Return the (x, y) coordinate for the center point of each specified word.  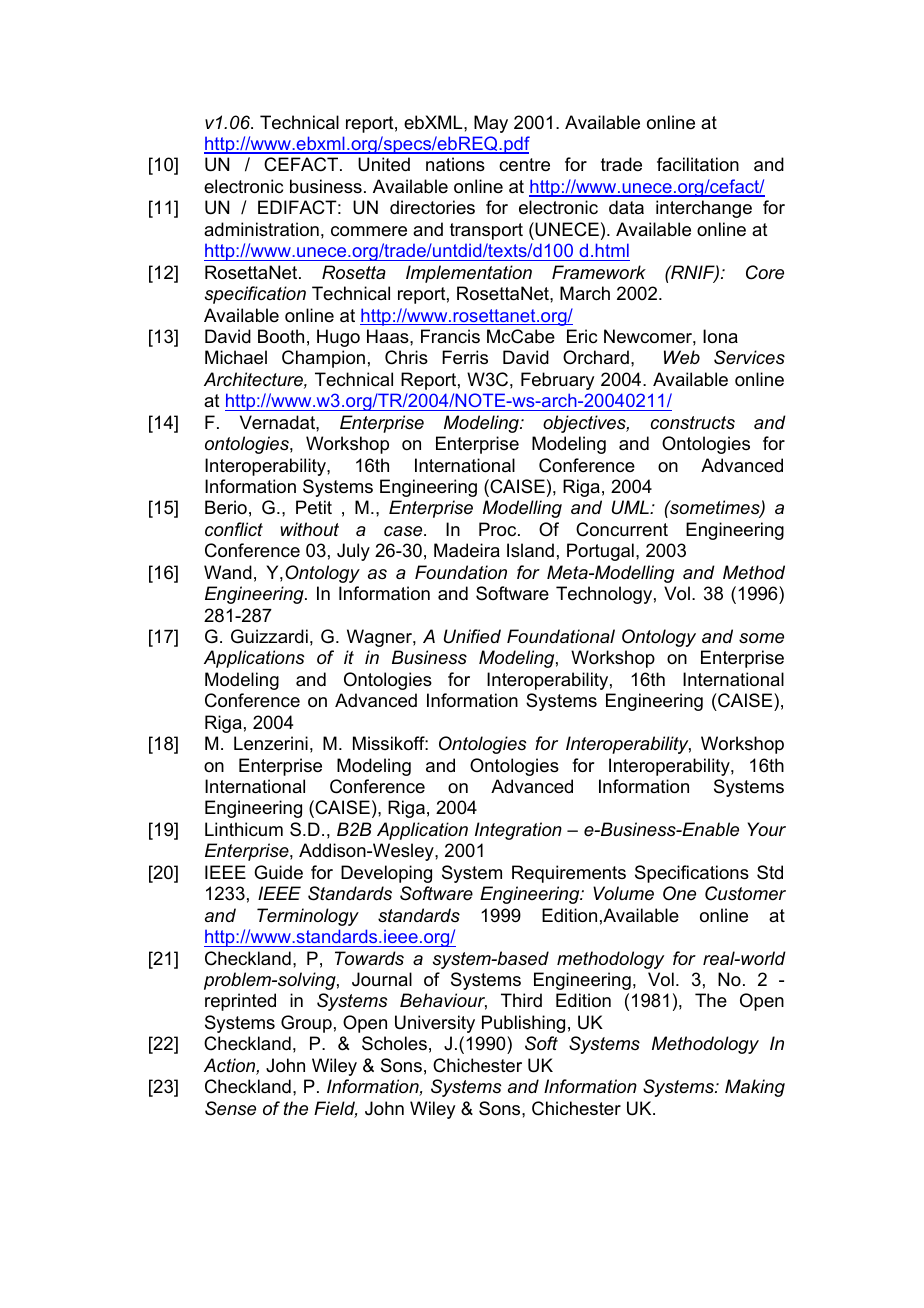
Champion (323, 359)
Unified (472, 636)
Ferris (465, 357)
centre (524, 165)
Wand (228, 572)
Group (306, 1024)
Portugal (600, 552)
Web (682, 357)
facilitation (698, 164)
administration (261, 229)
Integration (518, 831)
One (679, 893)
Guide (278, 872)
